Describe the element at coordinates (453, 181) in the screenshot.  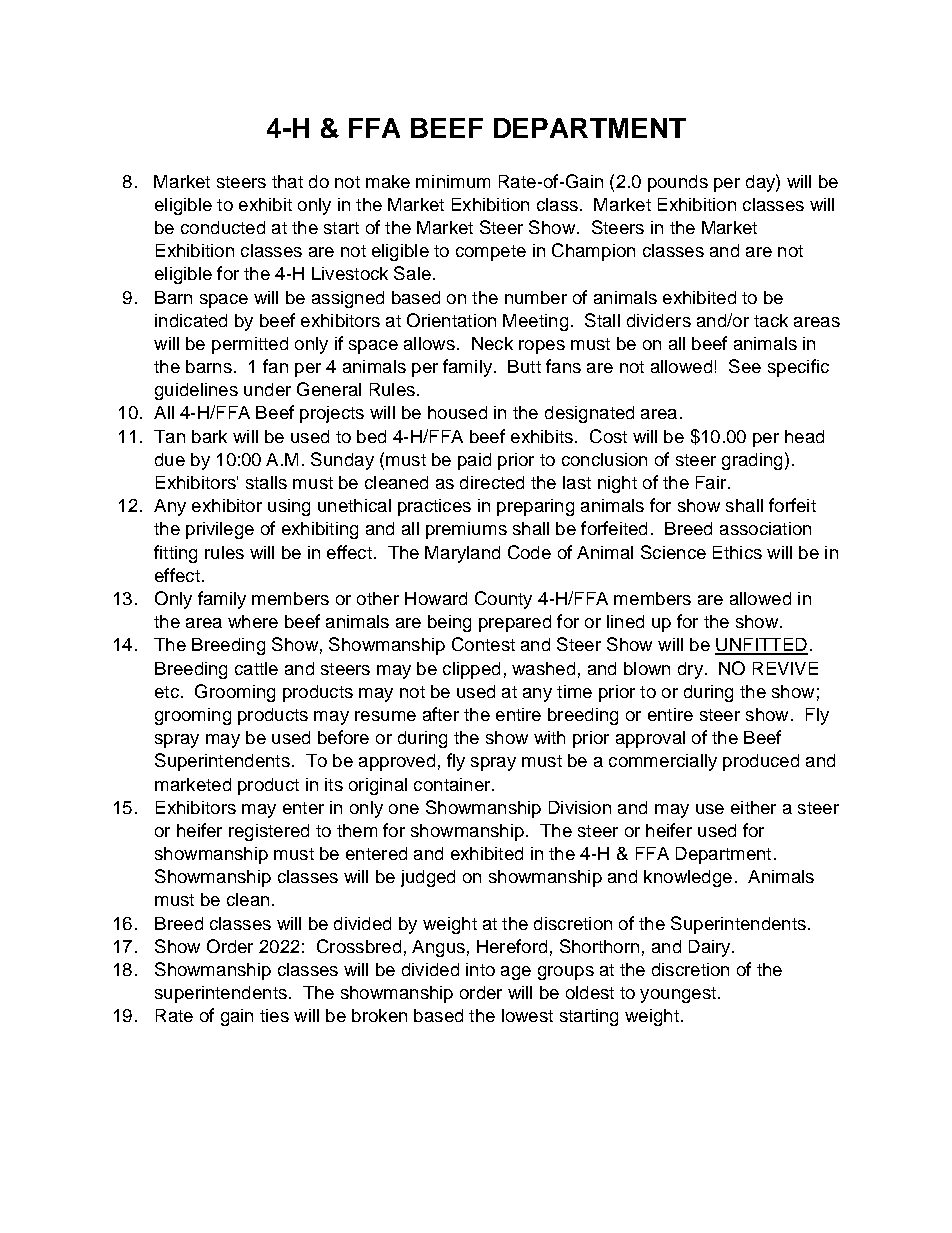
I see `minimum` at that location.
